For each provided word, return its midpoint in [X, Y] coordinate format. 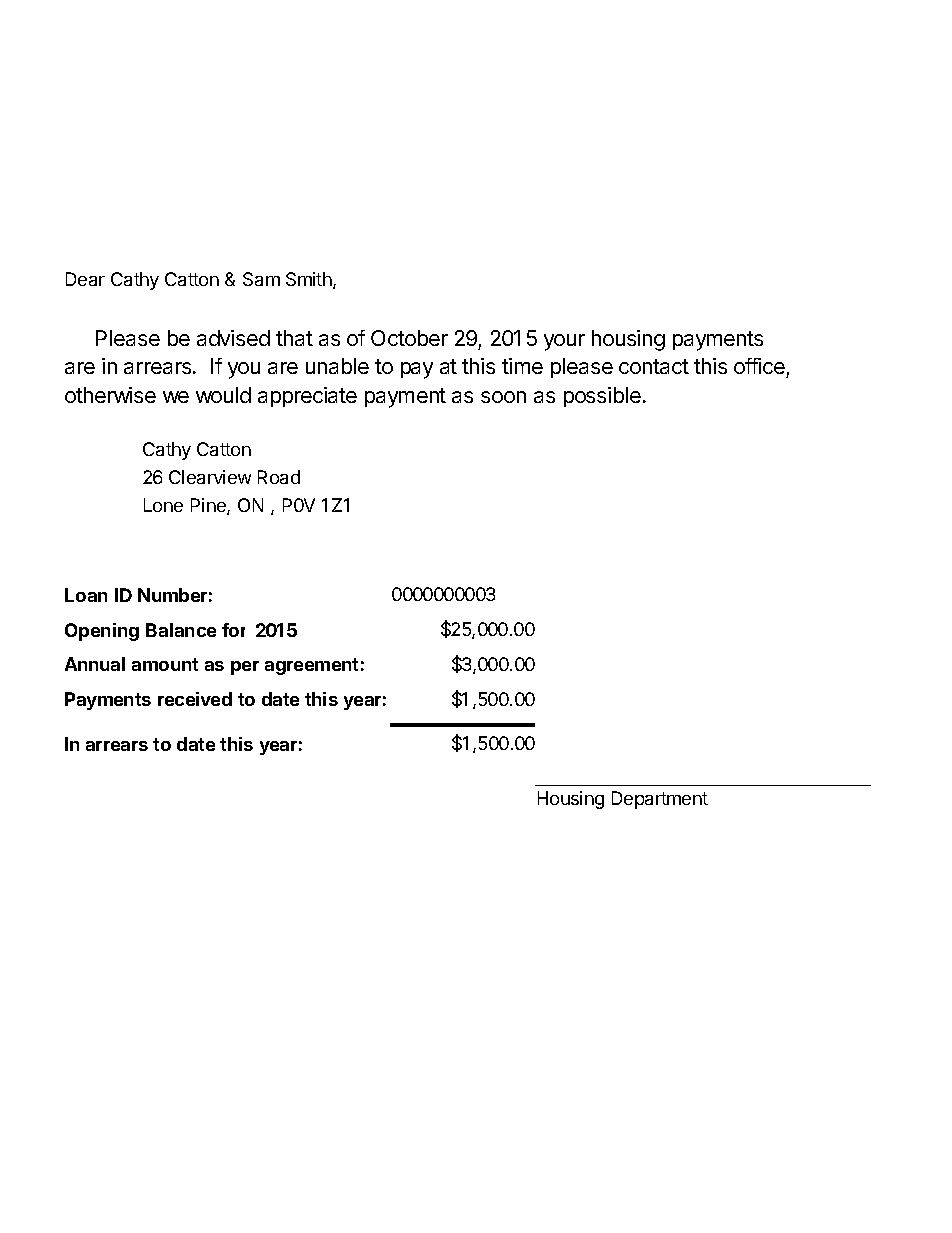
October [409, 338]
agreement [311, 666]
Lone [163, 505]
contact [654, 366]
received [195, 699]
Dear [85, 279]
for [233, 630]
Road [279, 477]
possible [602, 397]
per [245, 668]
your [564, 342]
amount [165, 664]
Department [660, 800]
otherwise [110, 395]
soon [503, 397]
